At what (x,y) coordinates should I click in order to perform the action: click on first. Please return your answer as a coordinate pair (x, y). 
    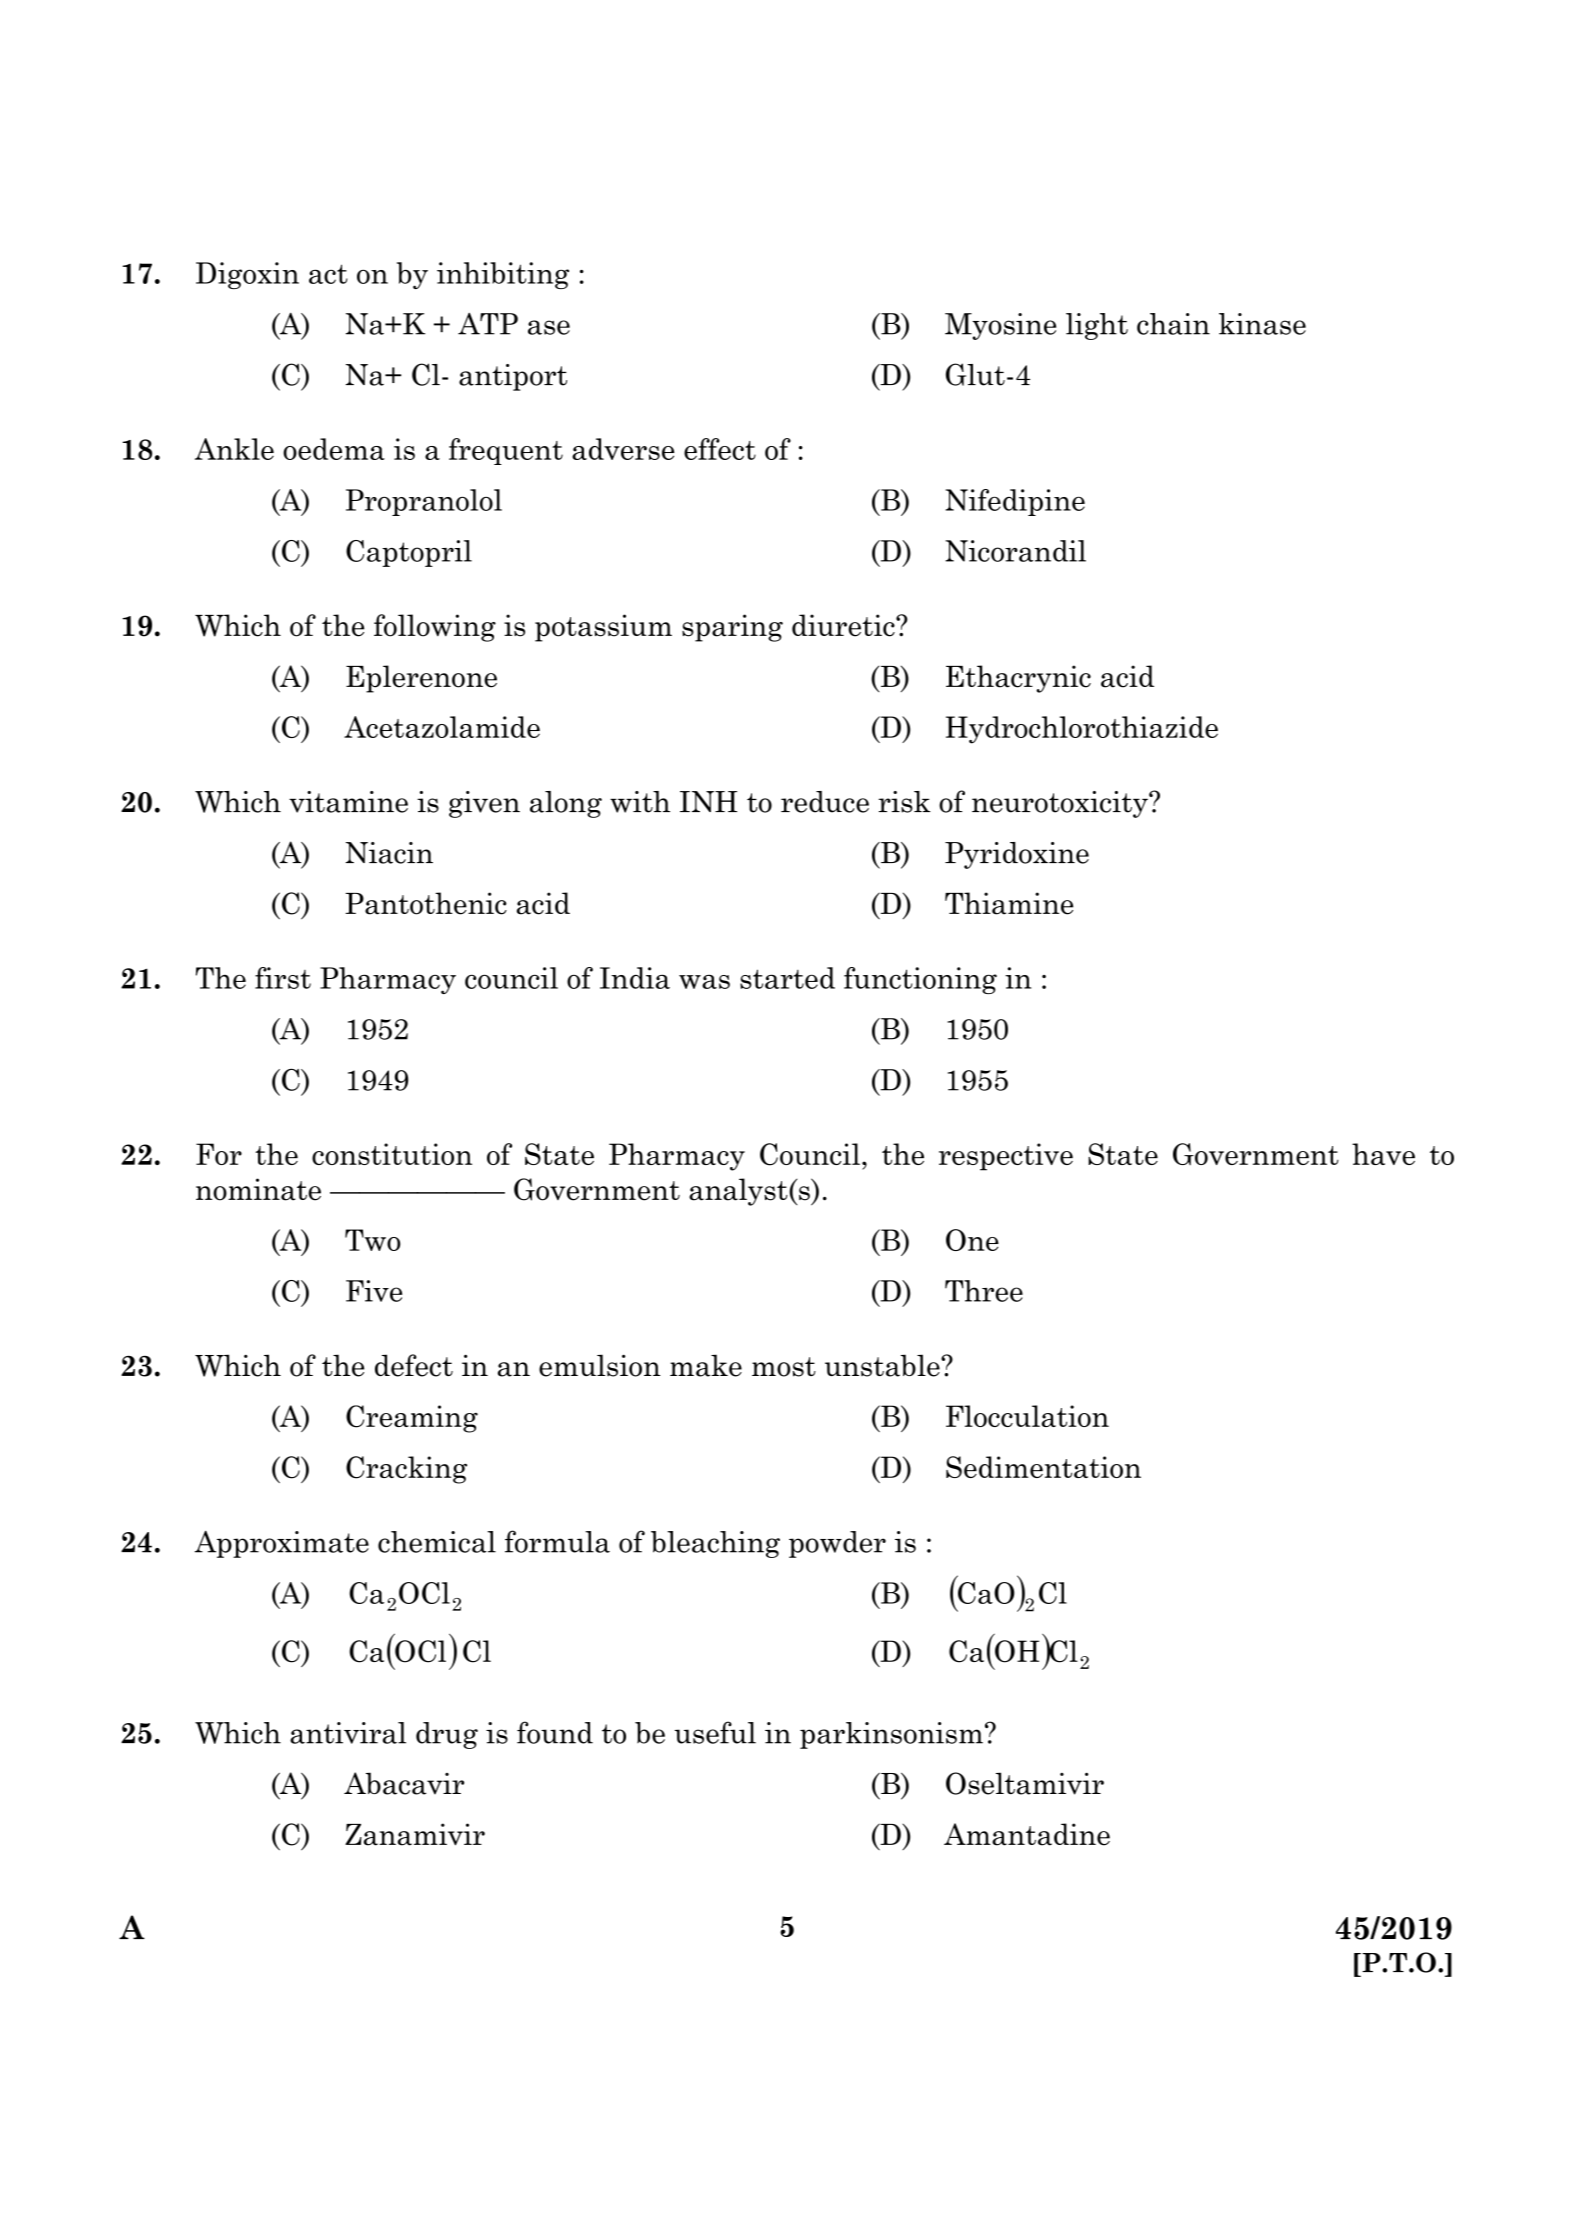
    Looking at the image, I should click on (283, 978).
